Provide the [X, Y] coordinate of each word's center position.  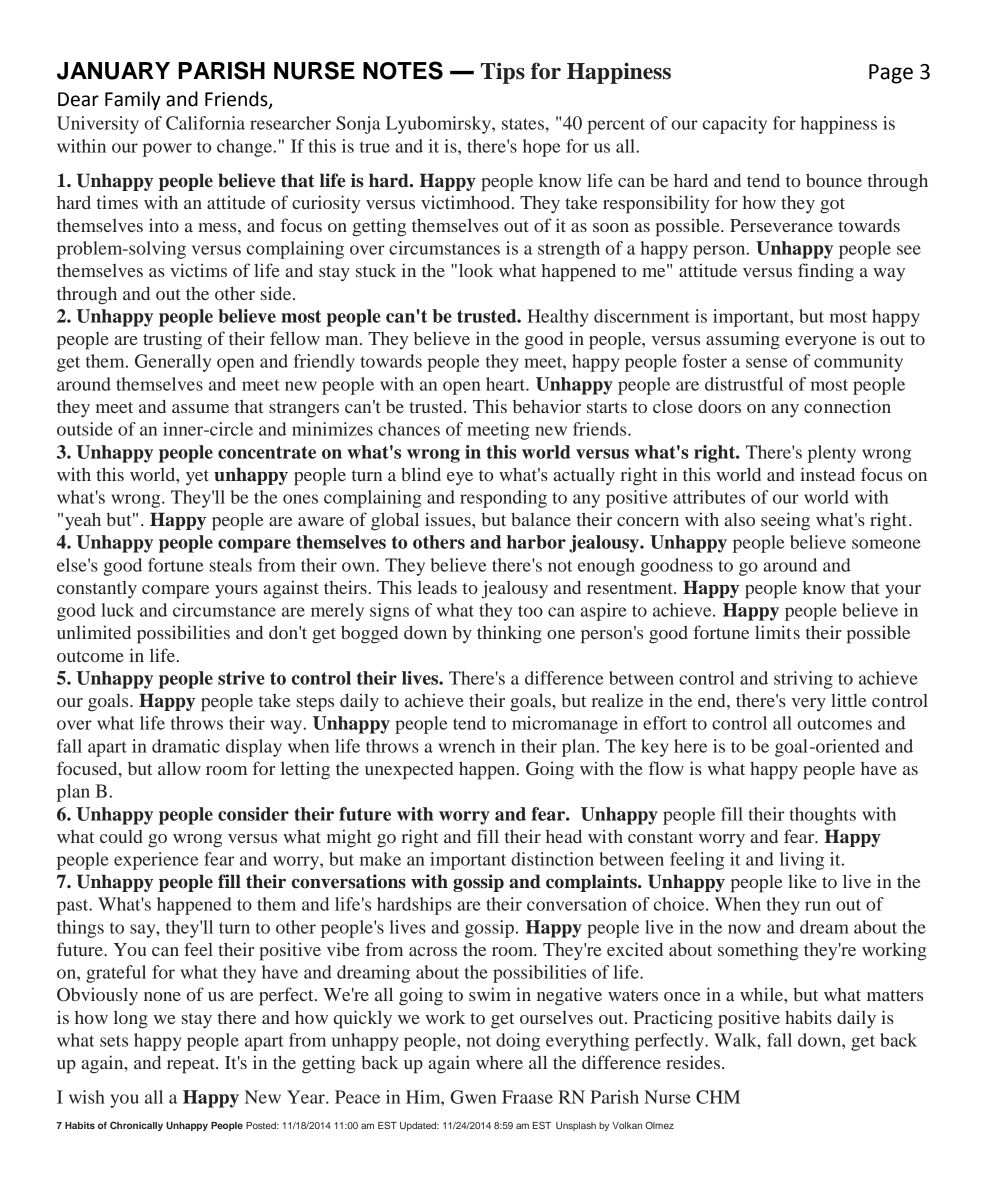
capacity [735, 125]
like [802, 881]
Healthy [557, 318]
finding [826, 272]
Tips [503, 73]
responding [503, 499]
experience [156, 861]
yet [197, 478]
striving [803, 680]
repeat [192, 1066]
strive [241, 678]
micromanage [565, 725]
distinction [552, 859]
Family [133, 100]
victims [198, 270]
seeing [785, 521]
